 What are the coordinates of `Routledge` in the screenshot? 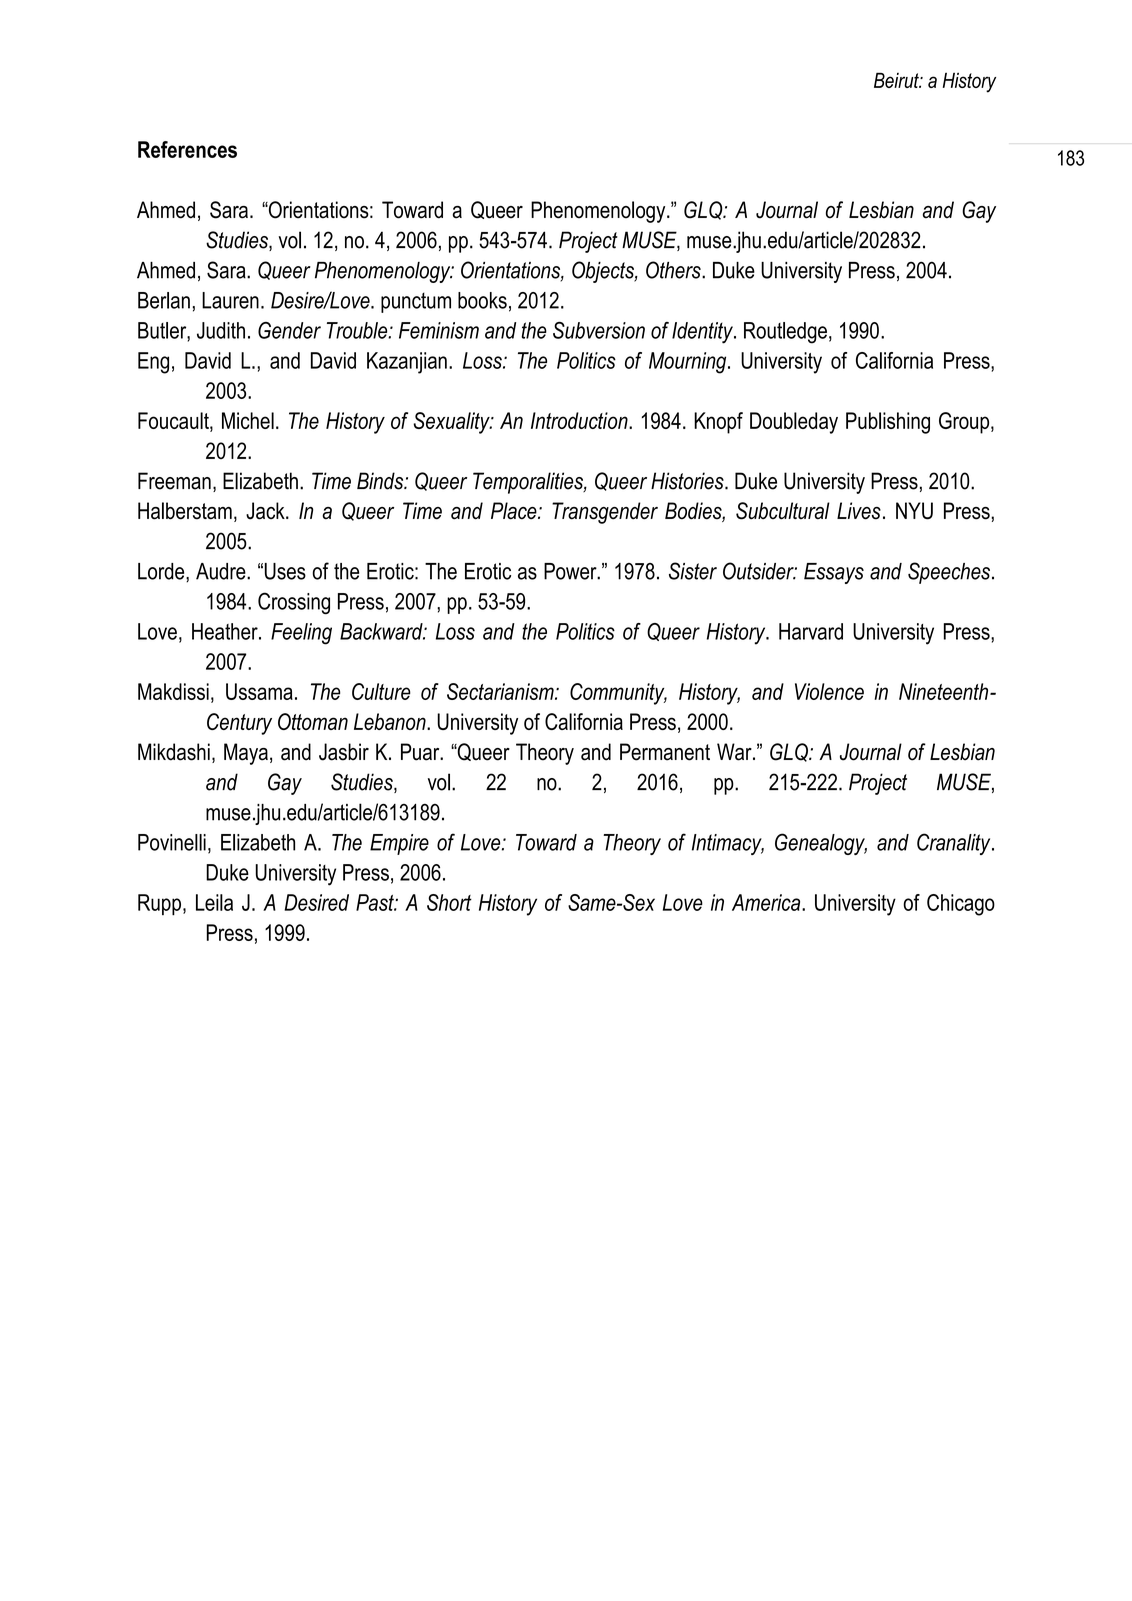 It's located at (785, 333).
